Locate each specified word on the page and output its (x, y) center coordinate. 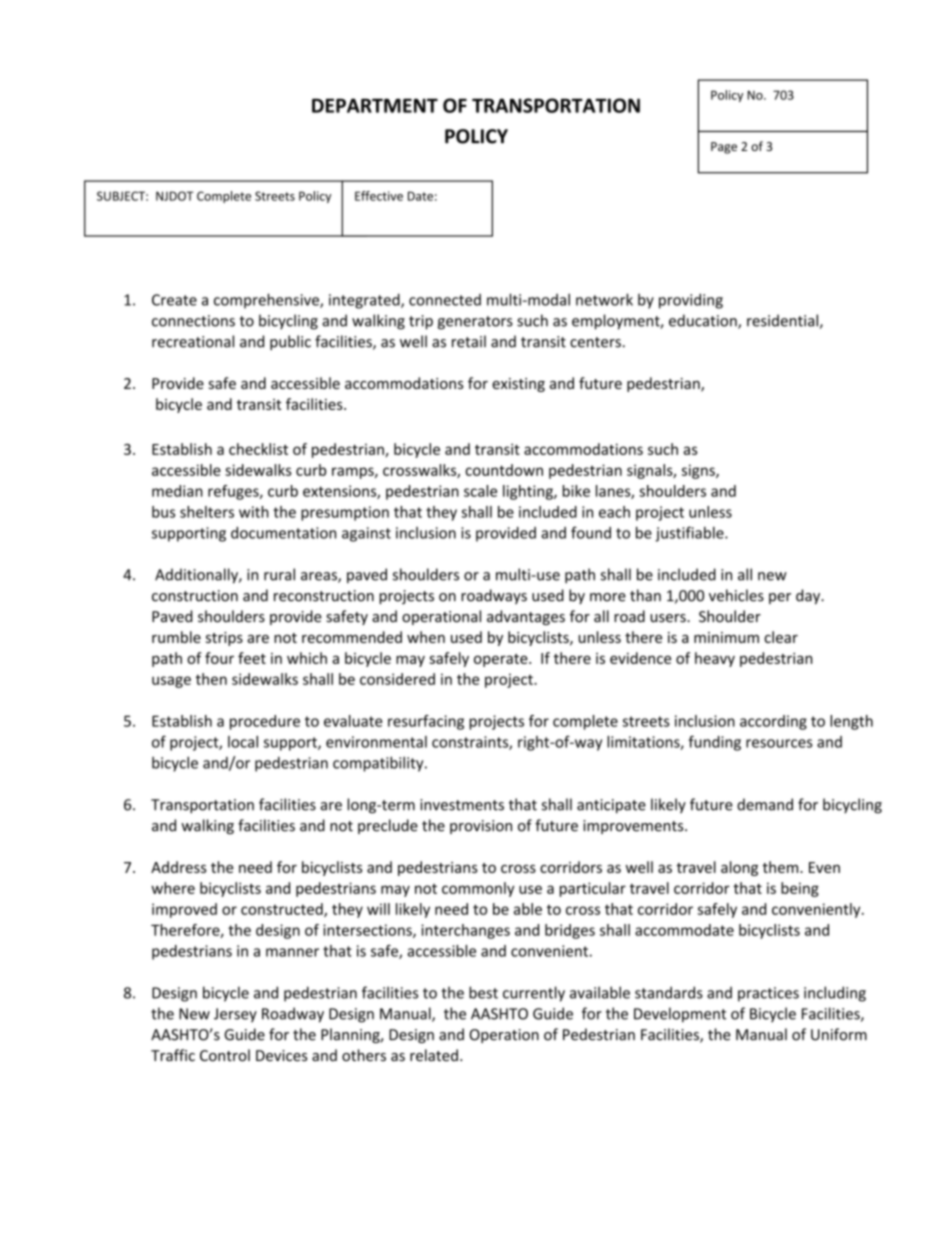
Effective (379, 196)
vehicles (736, 595)
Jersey (235, 1015)
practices (768, 994)
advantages (526, 617)
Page (724, 148)
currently (534, 994)
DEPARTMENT (375, 105)
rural (279, 574)
